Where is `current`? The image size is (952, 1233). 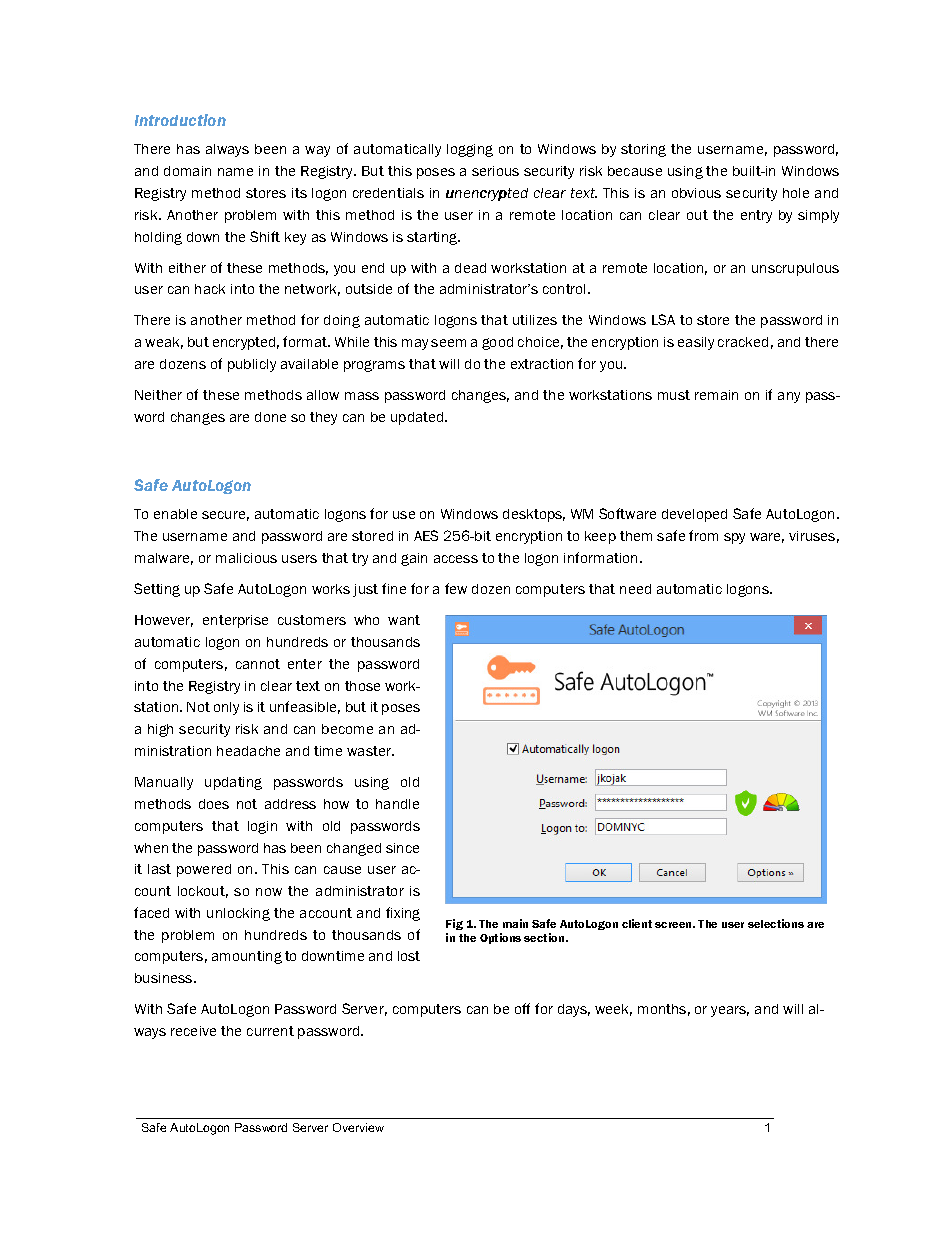 current is located at coordinates (270, 1031).
